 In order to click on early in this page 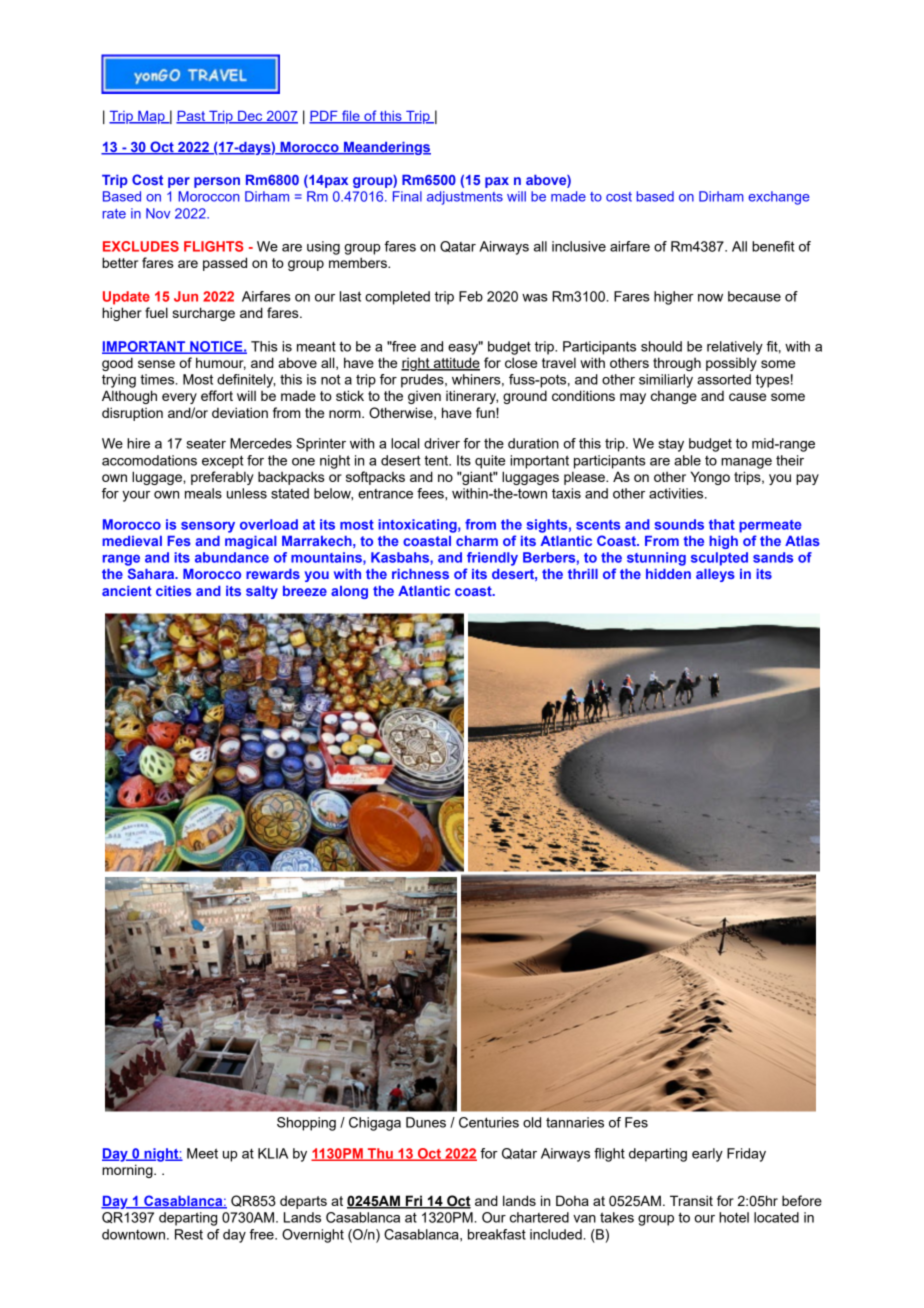, I will do `click(707, 1155)`.
